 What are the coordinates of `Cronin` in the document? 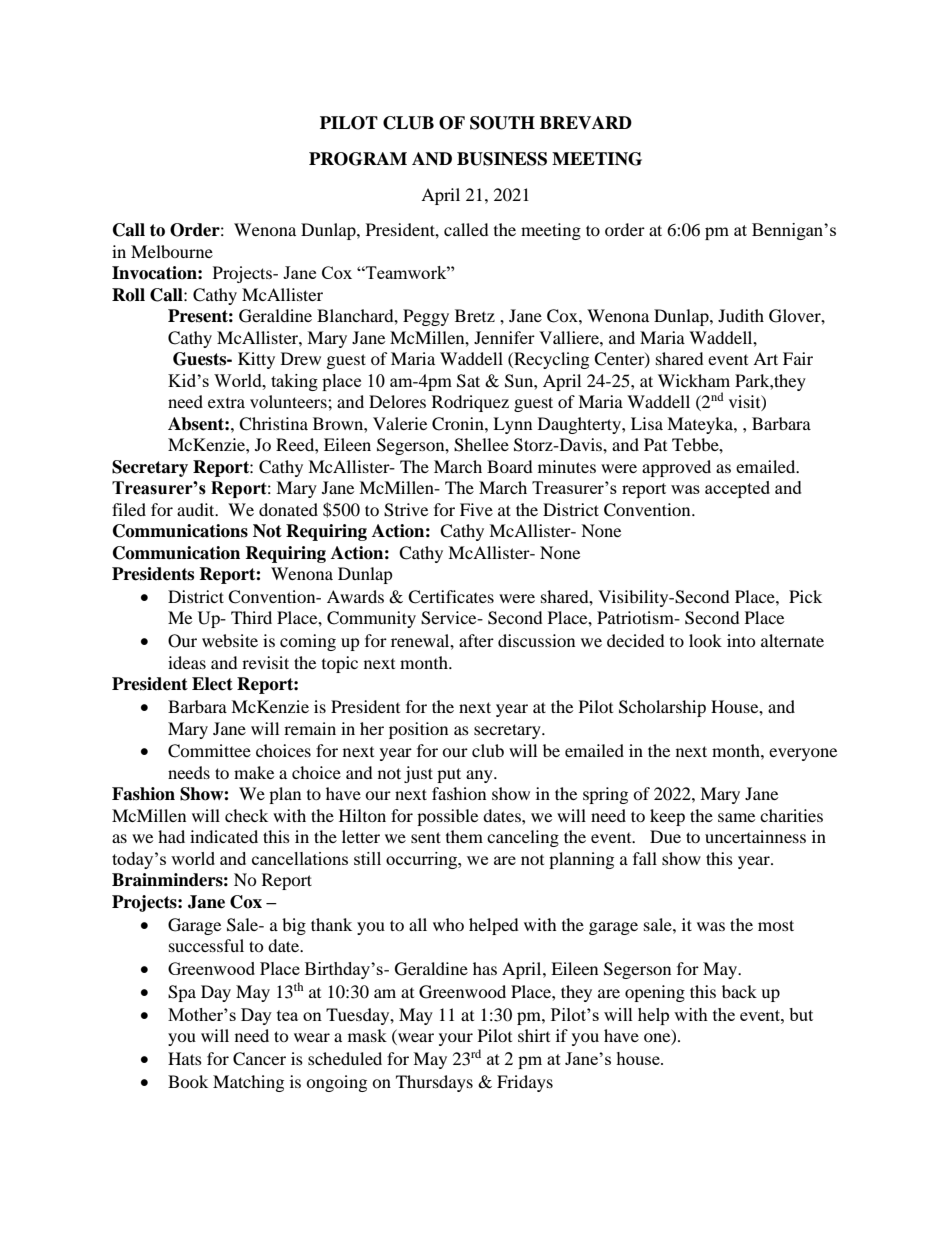 It's located at (459, 424).
